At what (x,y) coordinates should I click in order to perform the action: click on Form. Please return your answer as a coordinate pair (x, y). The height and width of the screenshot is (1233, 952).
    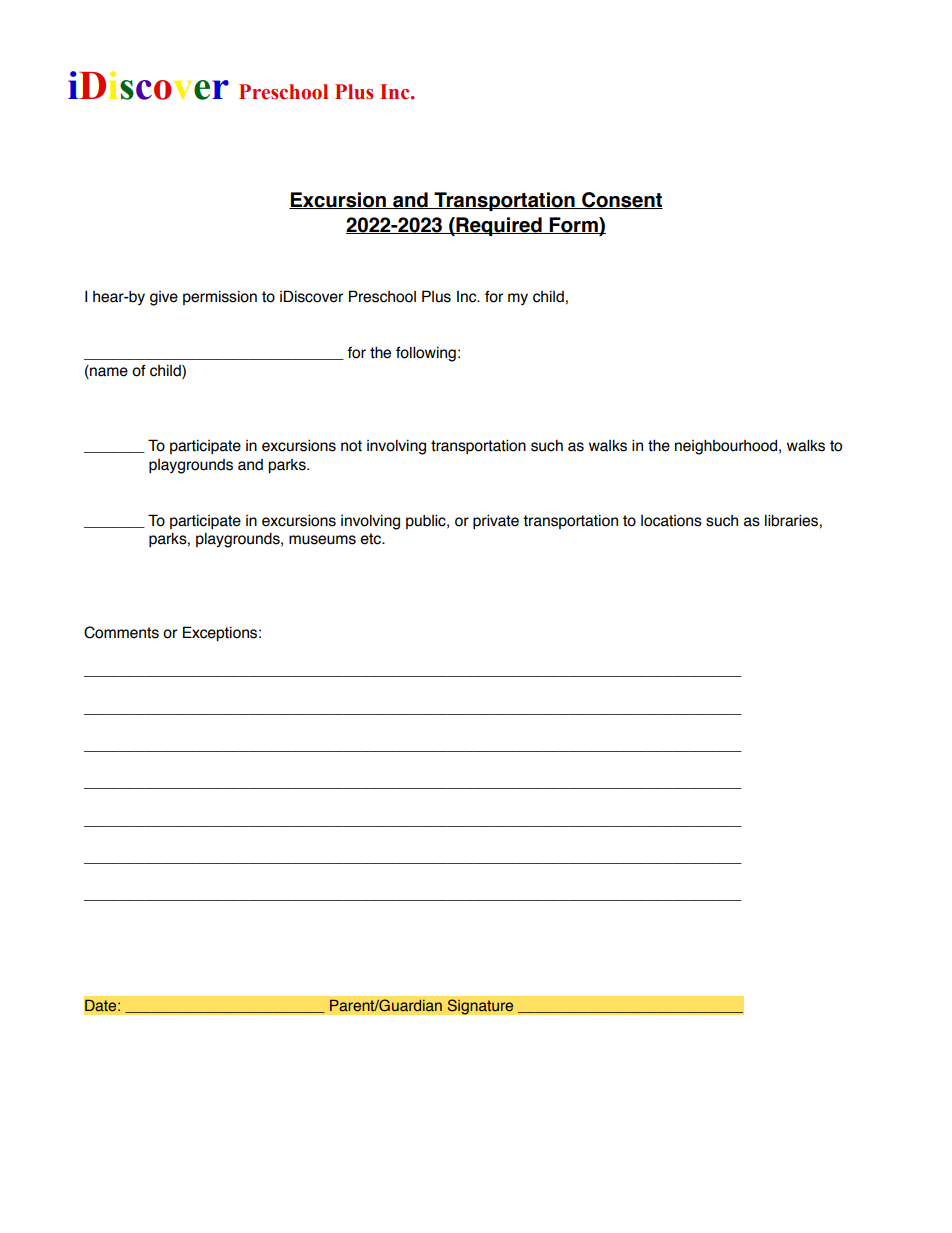
    Looking at the image, I should click on (574, 225).
